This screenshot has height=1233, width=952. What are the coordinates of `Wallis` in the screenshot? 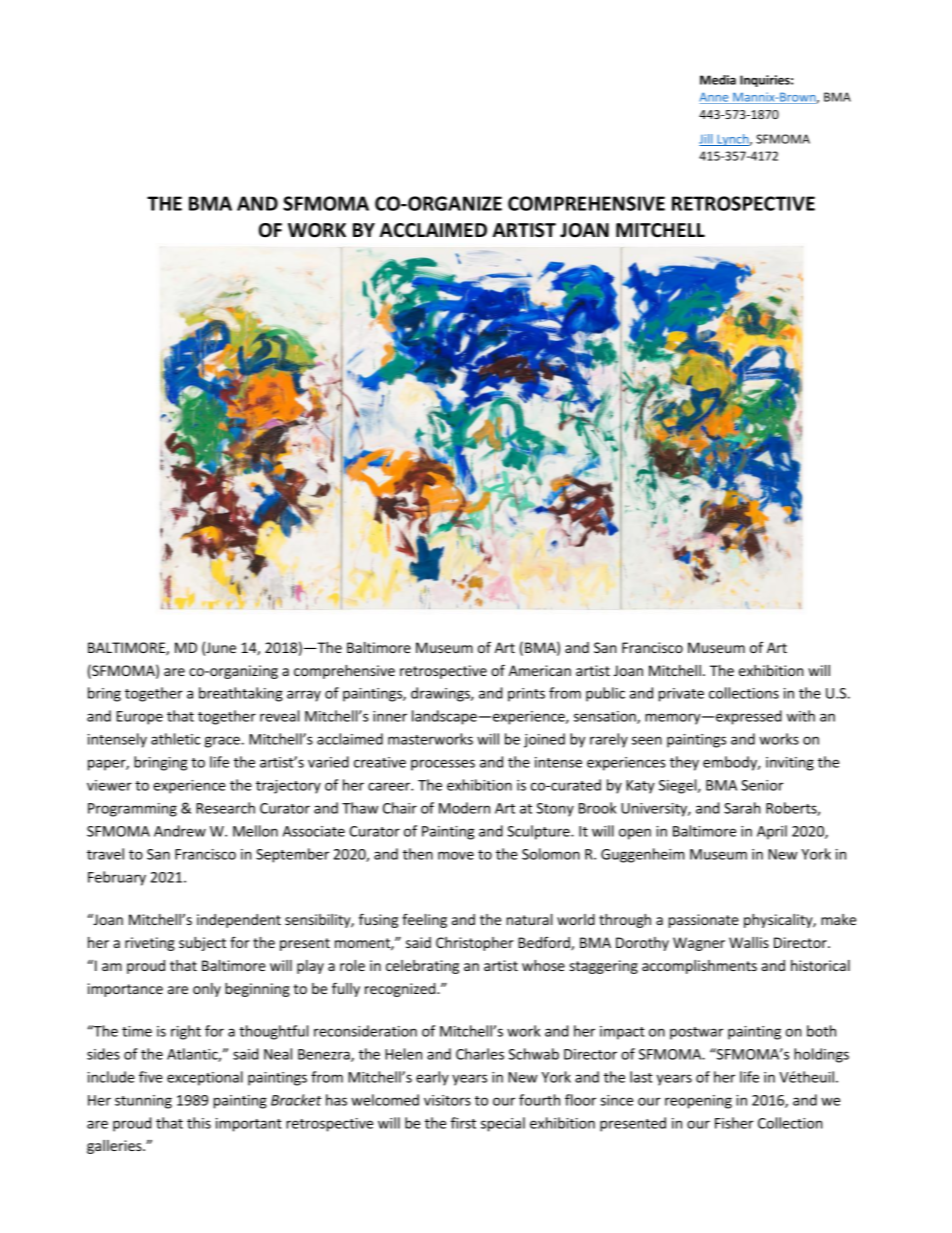 It's located at (749, 942).
